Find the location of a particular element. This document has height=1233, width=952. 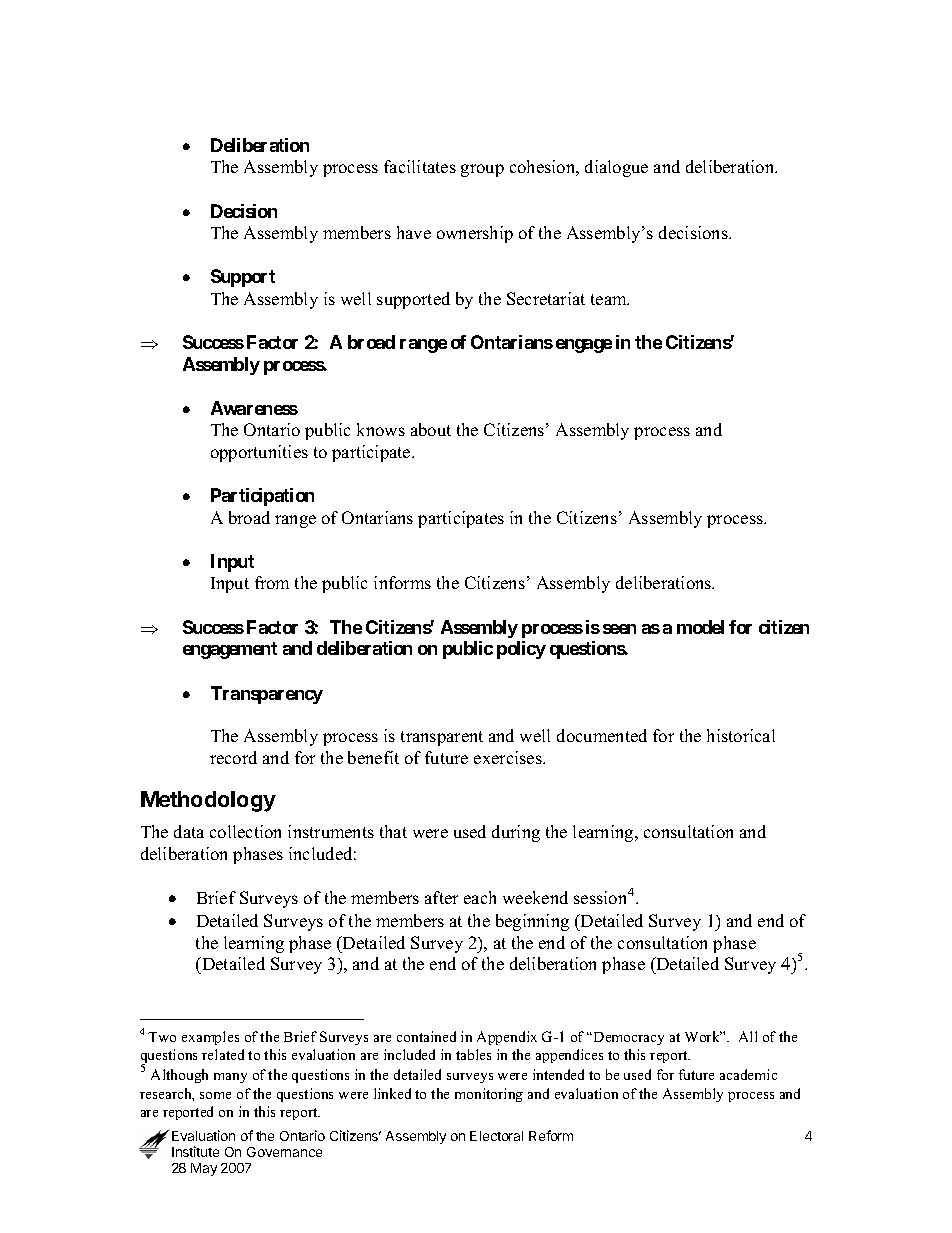

Awareness is located at coordinates (254, 408).
